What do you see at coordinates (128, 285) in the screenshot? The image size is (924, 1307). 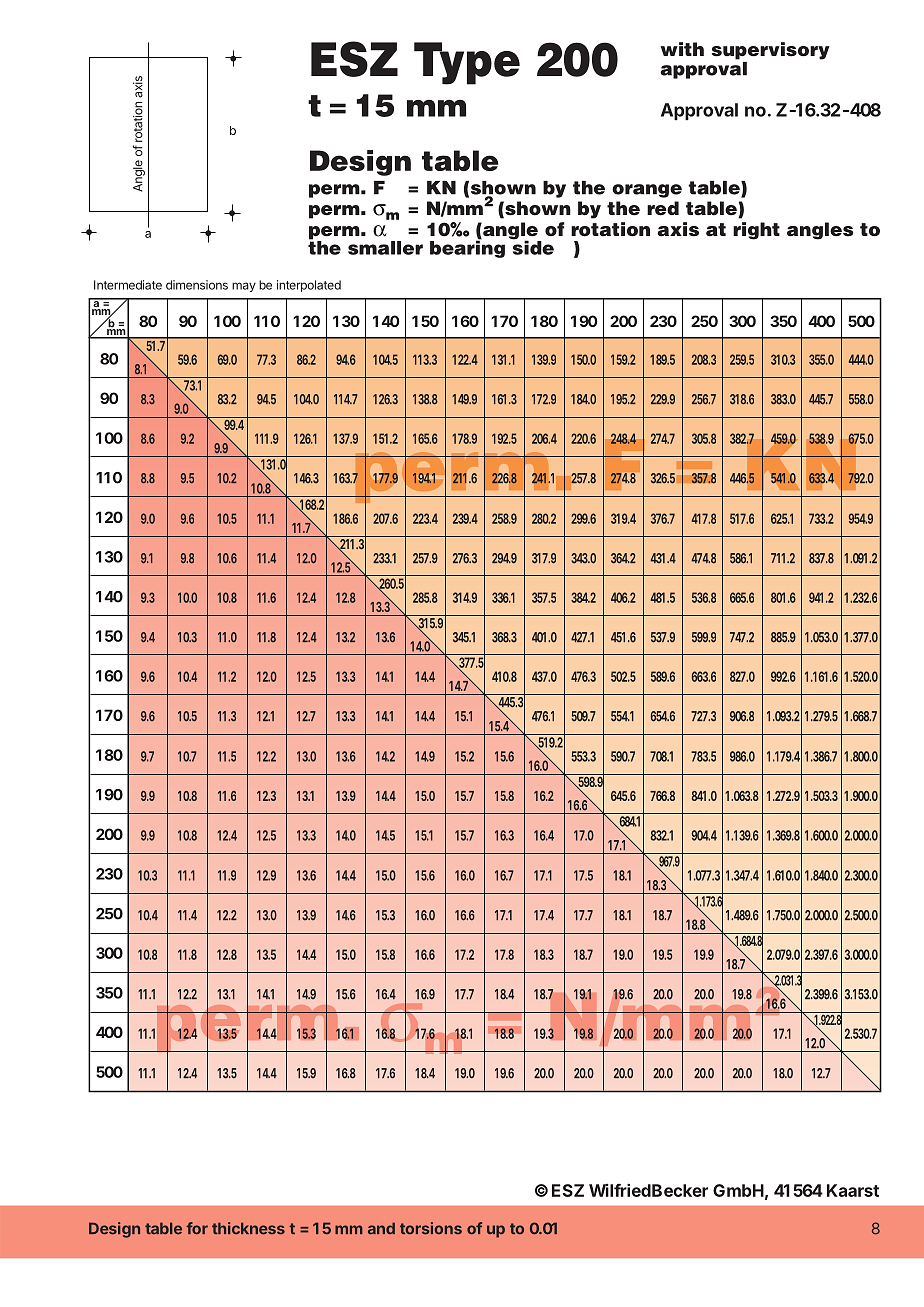 I see `Intermediate` at bounding box center [128, 285].
